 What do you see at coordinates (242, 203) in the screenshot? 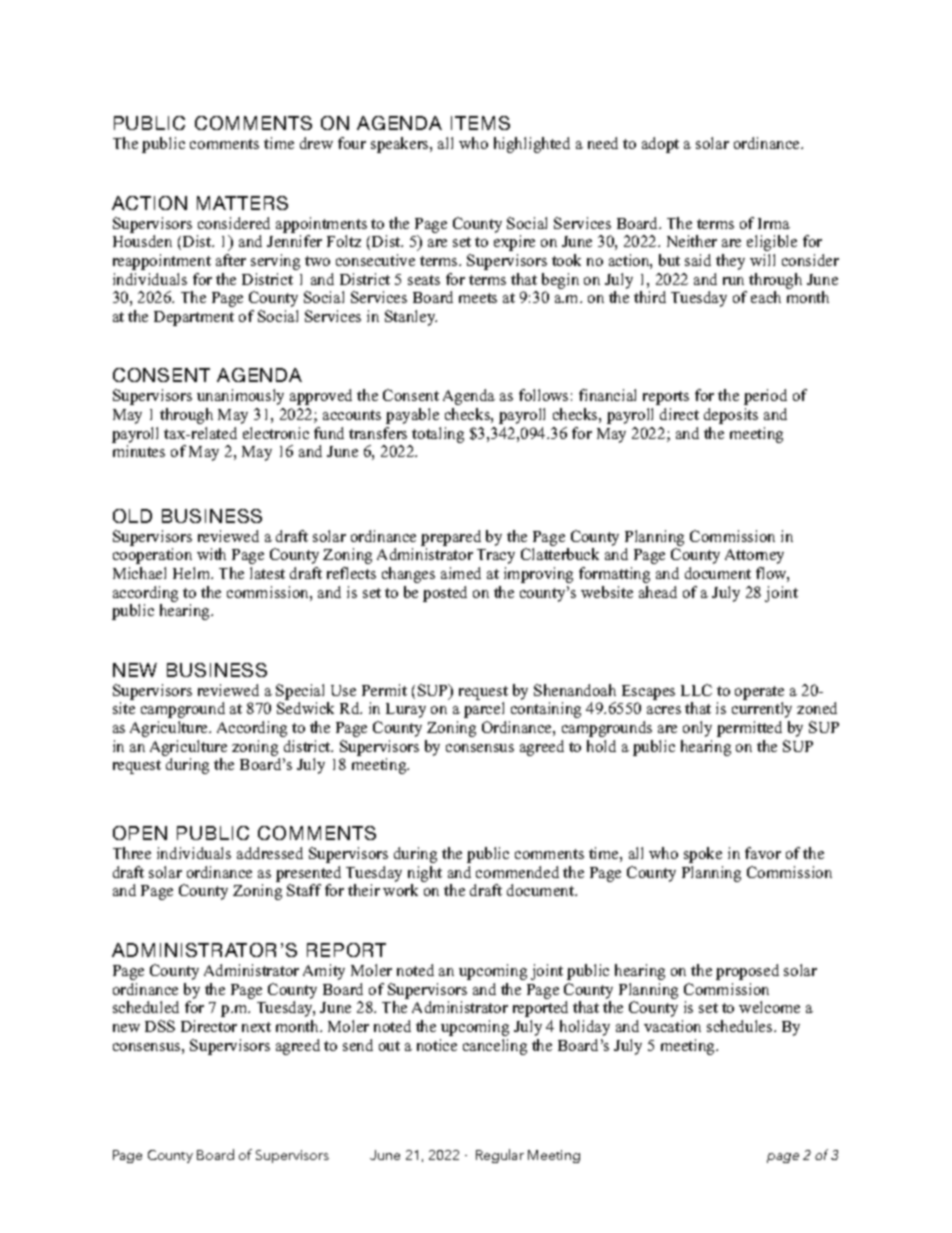
I see `MATTERS` at bounding box center [242, 203].
